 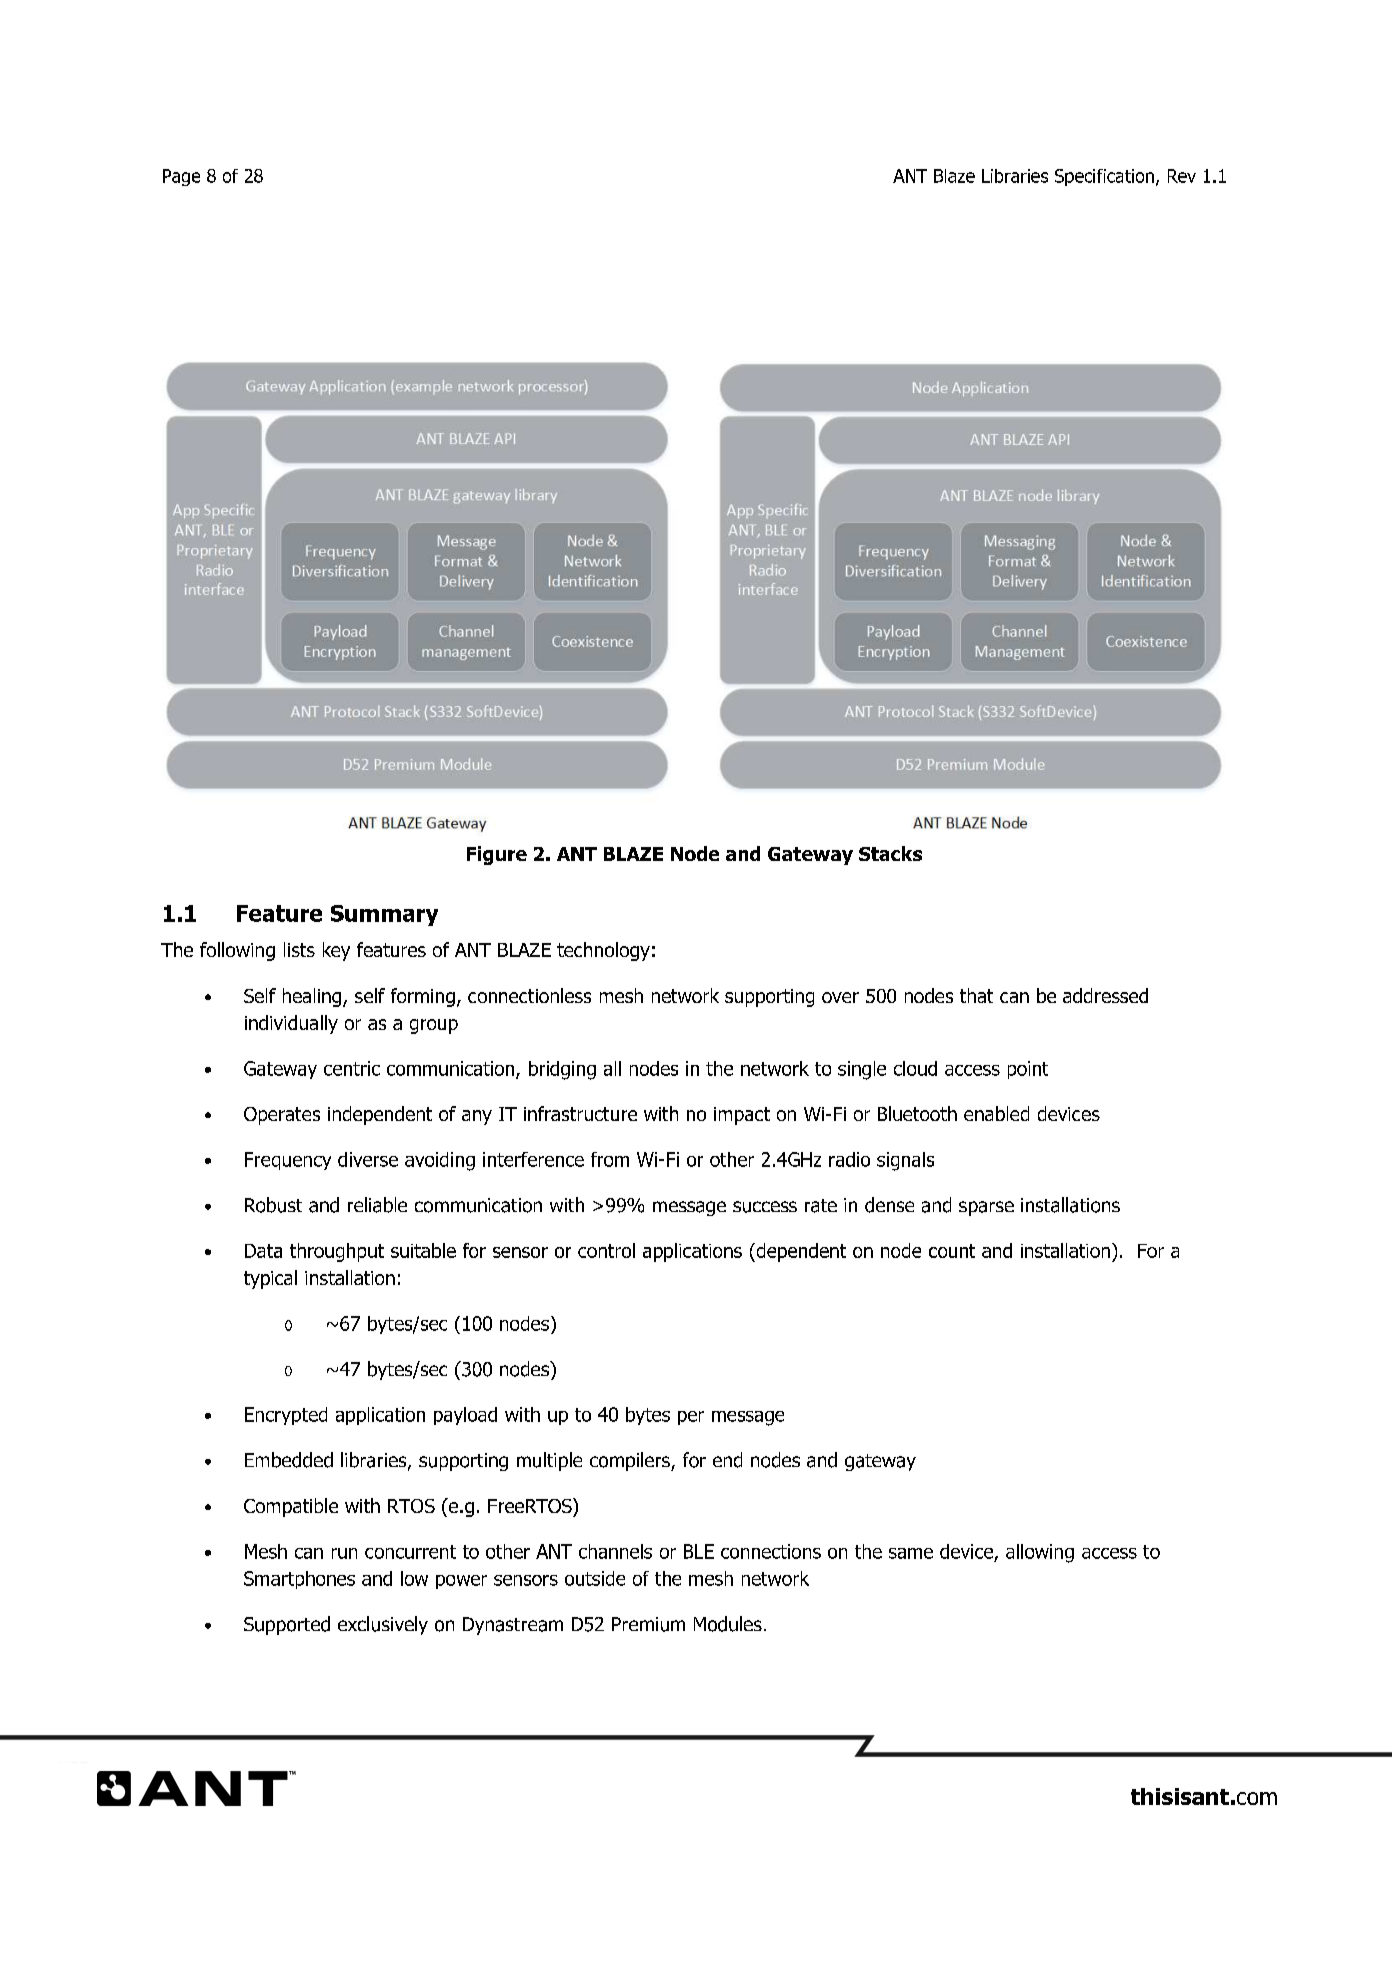 I want to click on Page, so click(x=181, y=177).
